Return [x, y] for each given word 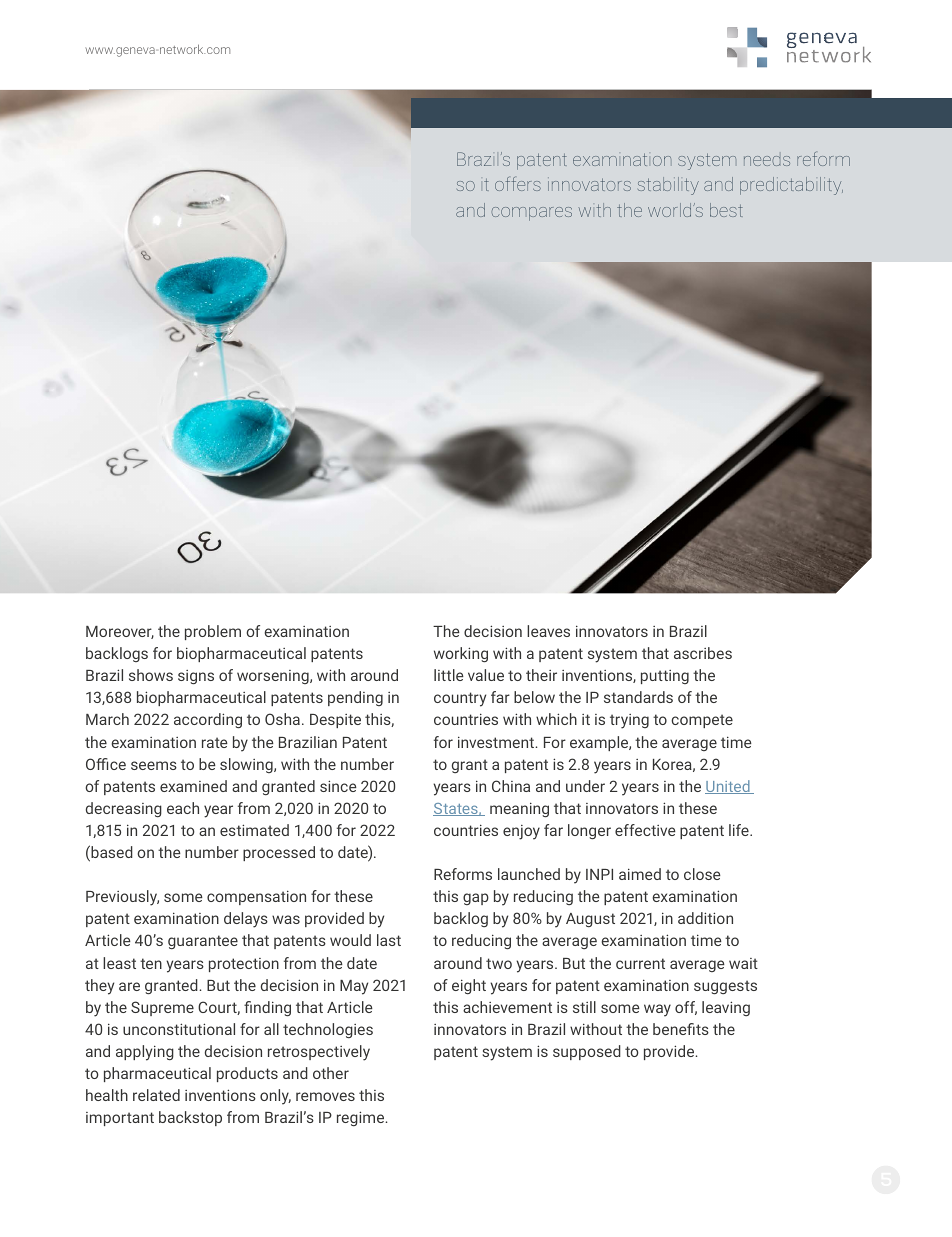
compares [532, 214]
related [156, 1095]
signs [196, 677]
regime [362, 1118]
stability [668, 186]
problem [213, 632]
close [702, 874]
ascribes [703, 653]
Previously [122, 898]
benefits [681, 1029]
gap [476, 899]
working [461, 654]
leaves [548, 631]
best [726, 210]
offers [518, 183]
